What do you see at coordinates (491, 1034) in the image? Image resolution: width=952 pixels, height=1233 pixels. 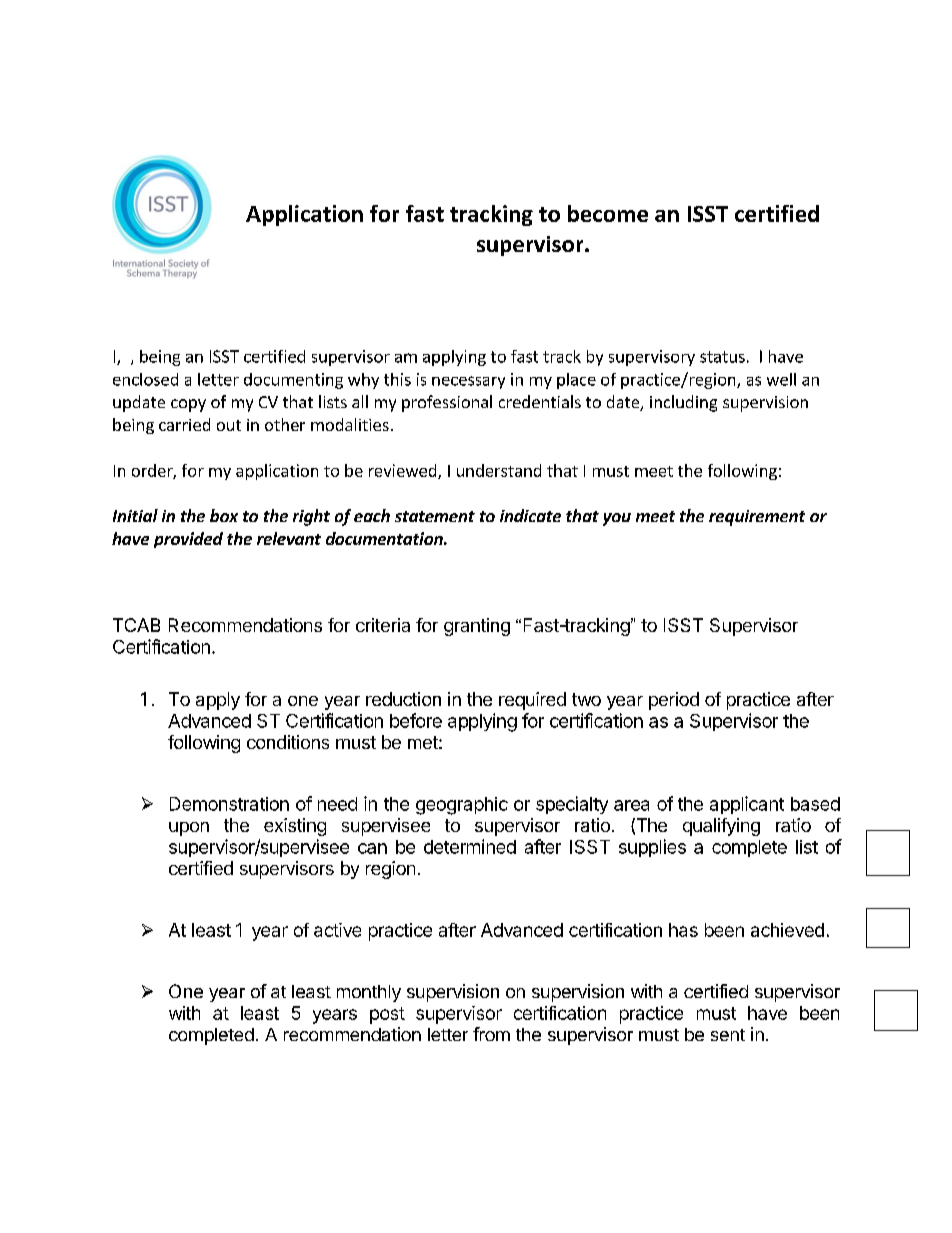 I see `from` at bounding box center [491, 1034].
